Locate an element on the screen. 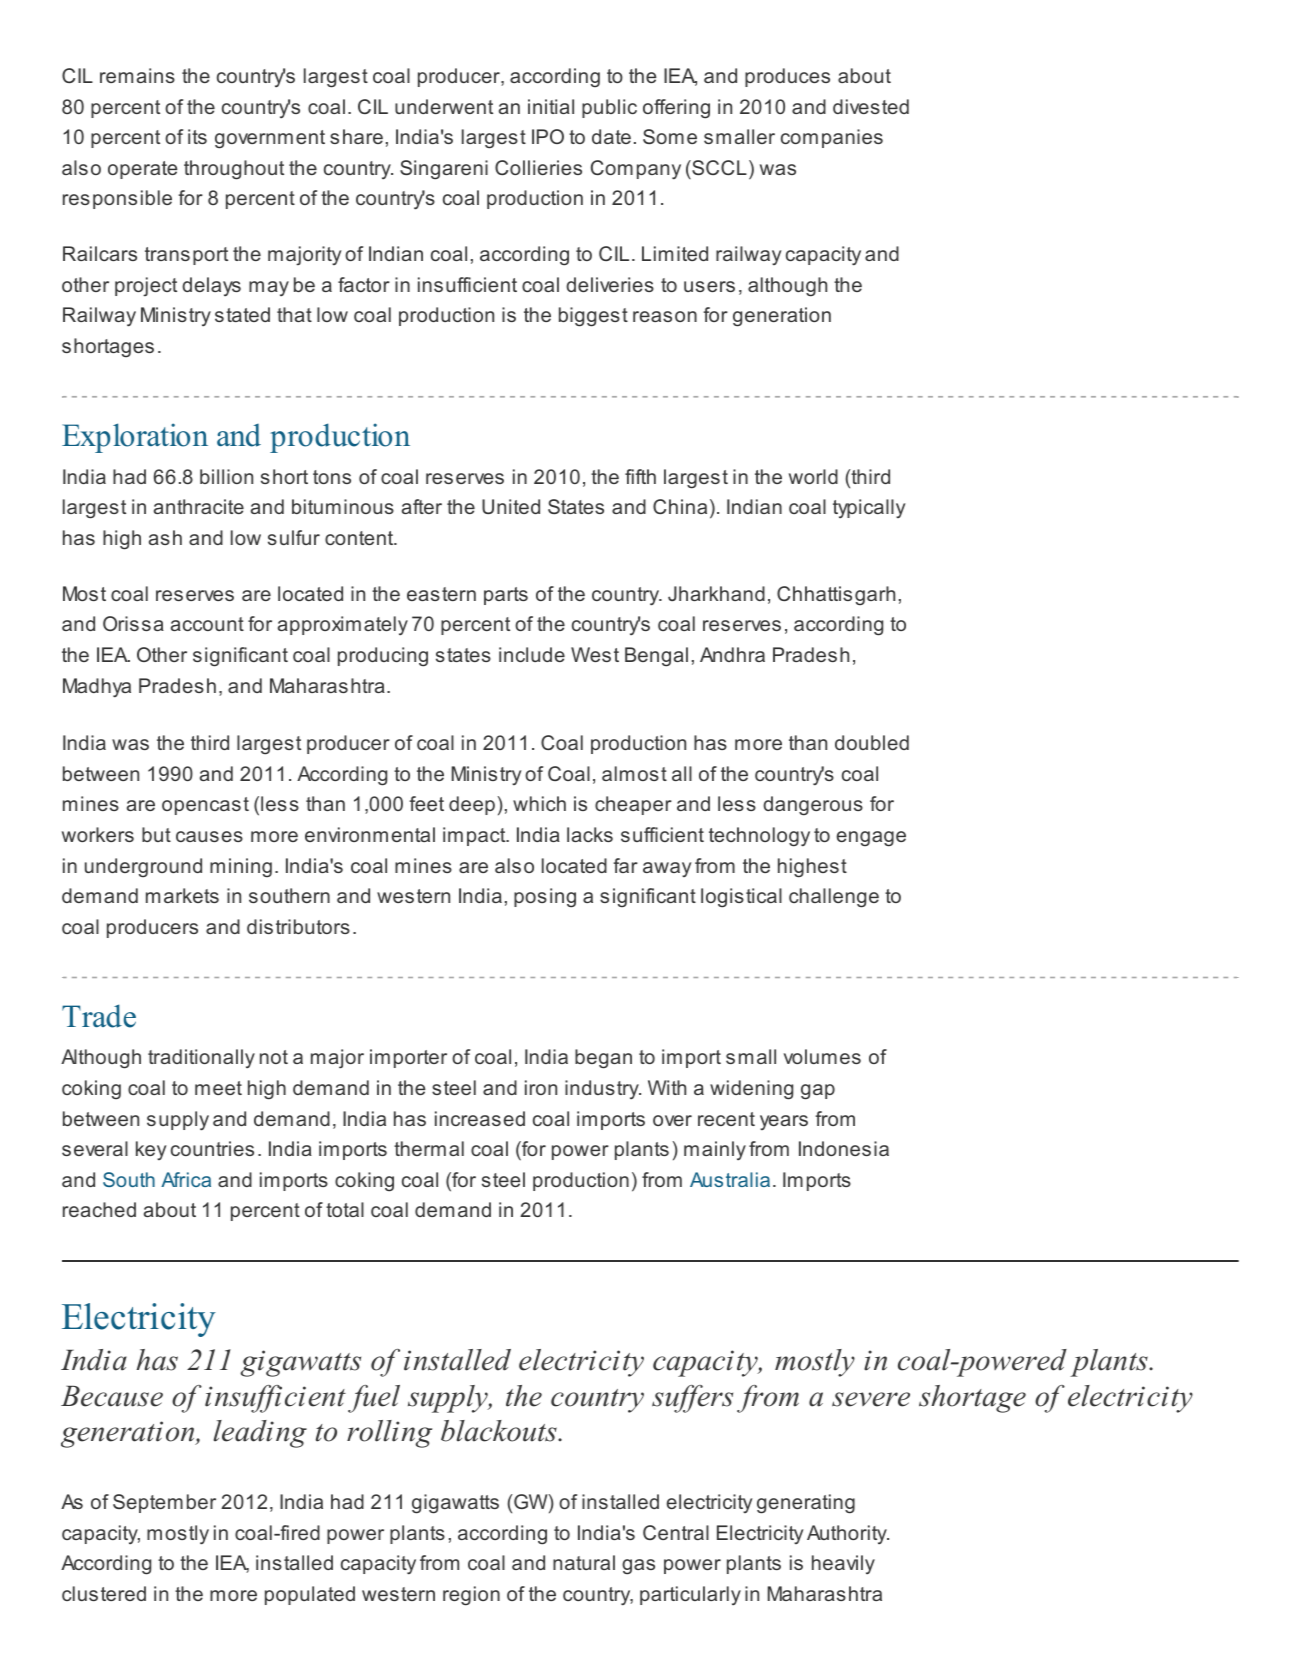 The width and height of the screenshot is (1298, 1679). produces is located at coordinates (787, 77).
